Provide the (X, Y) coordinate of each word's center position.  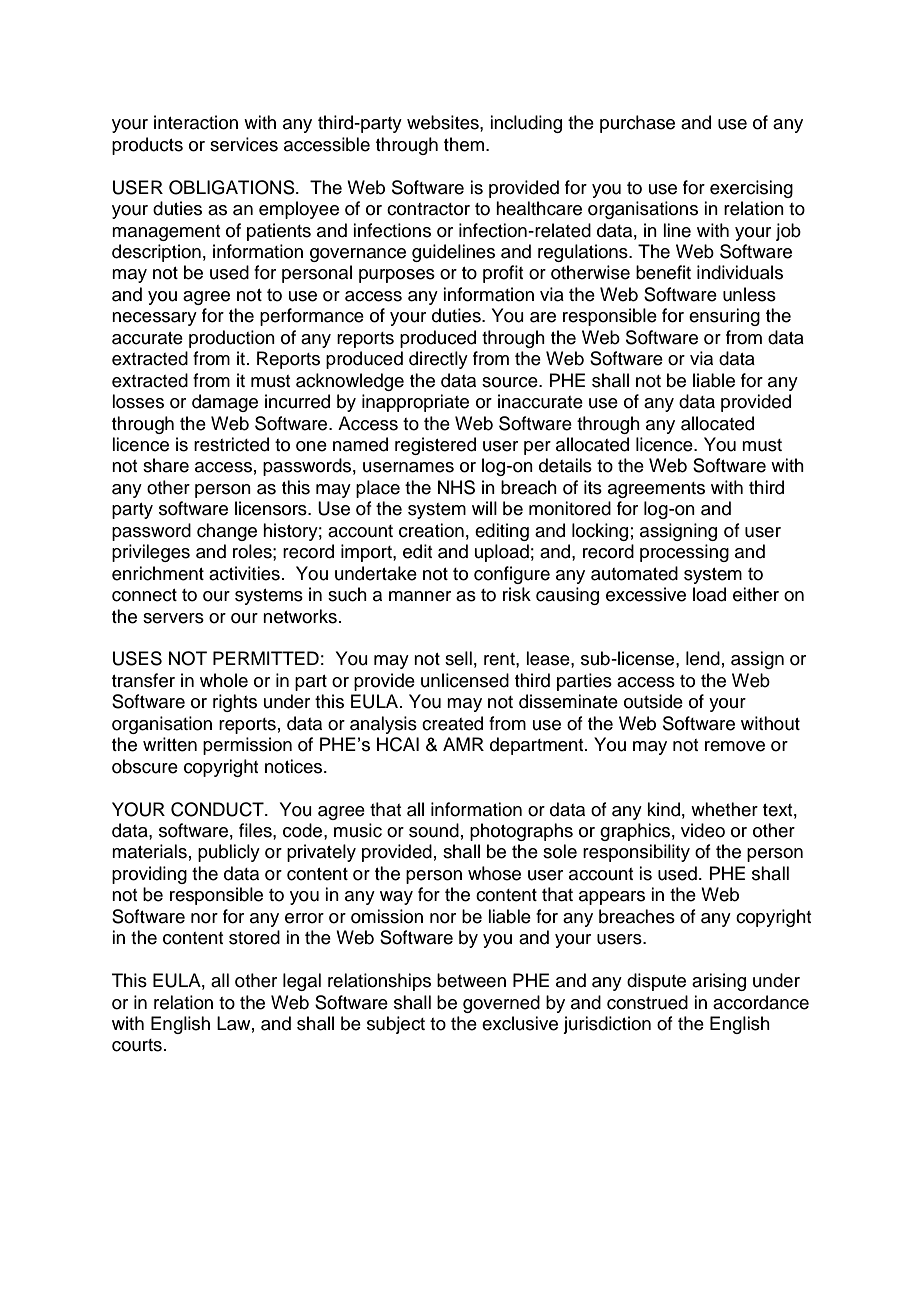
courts (137, 1045)
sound (434, 830)
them (464, 144)
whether (724, 809)
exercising (751, 189)
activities (244, 573)
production (232, 339)
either (756, 594)
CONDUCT (218, 809)
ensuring (724, 317)
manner (420, 596)
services (244, 144)
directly (438, 360)
